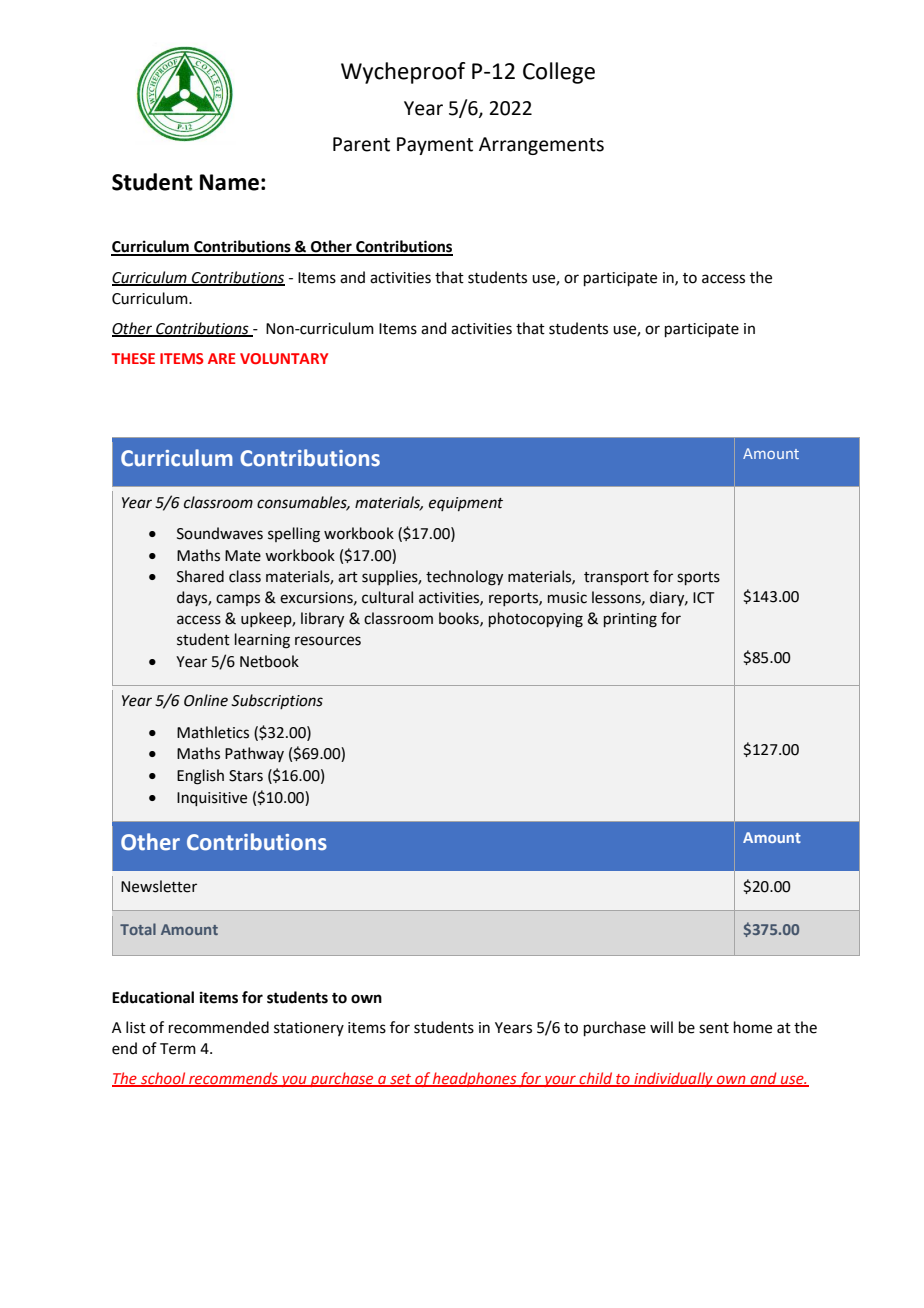 Image resolution: width=924 pixels, height=1308 pixels. I want to click on Term, so click(178, 1049).
